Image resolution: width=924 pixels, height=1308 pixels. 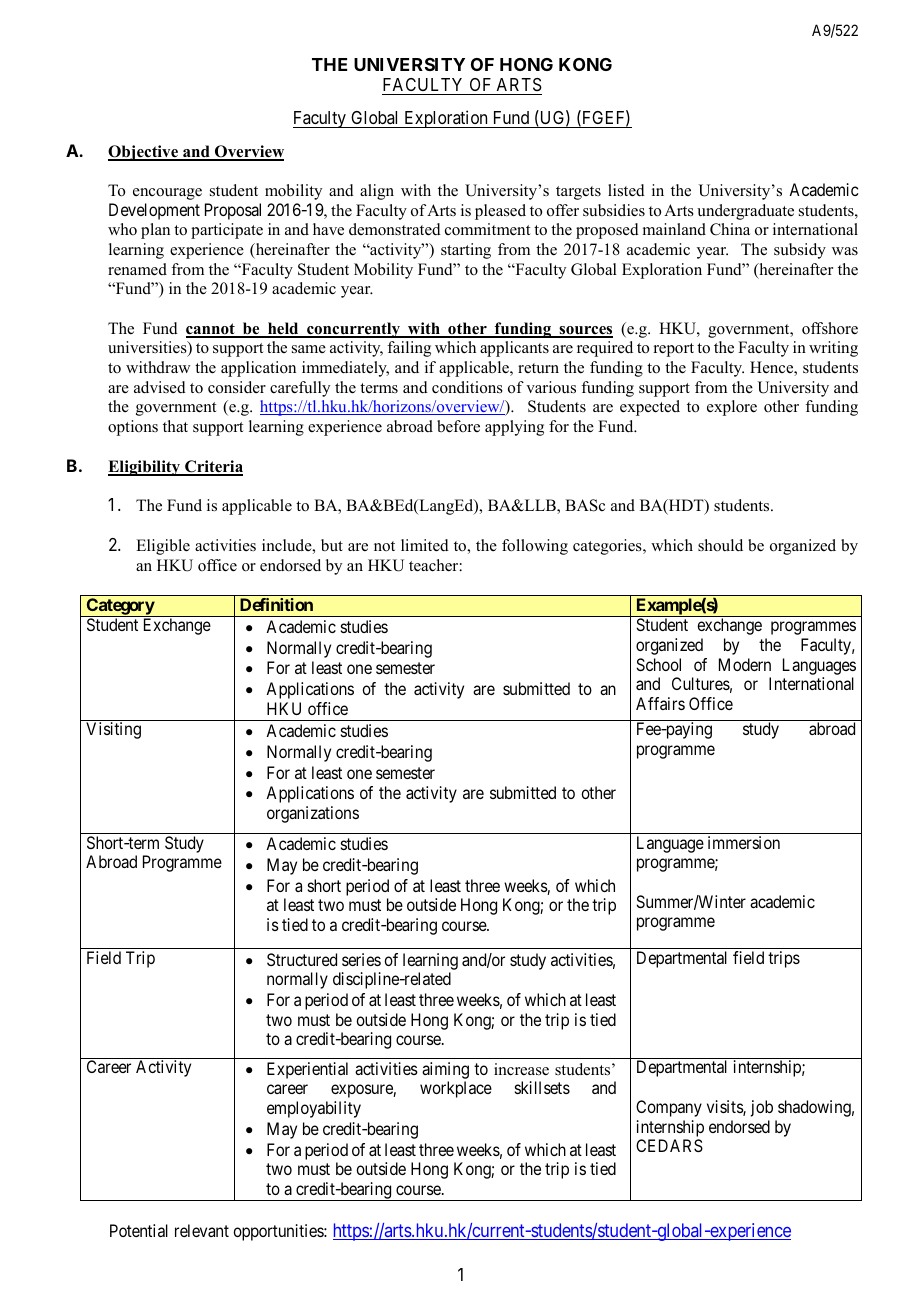 What do you see at coordinates (500, 212) in the screenshot?
I see `pleased` at bounding box center [500, 212].
